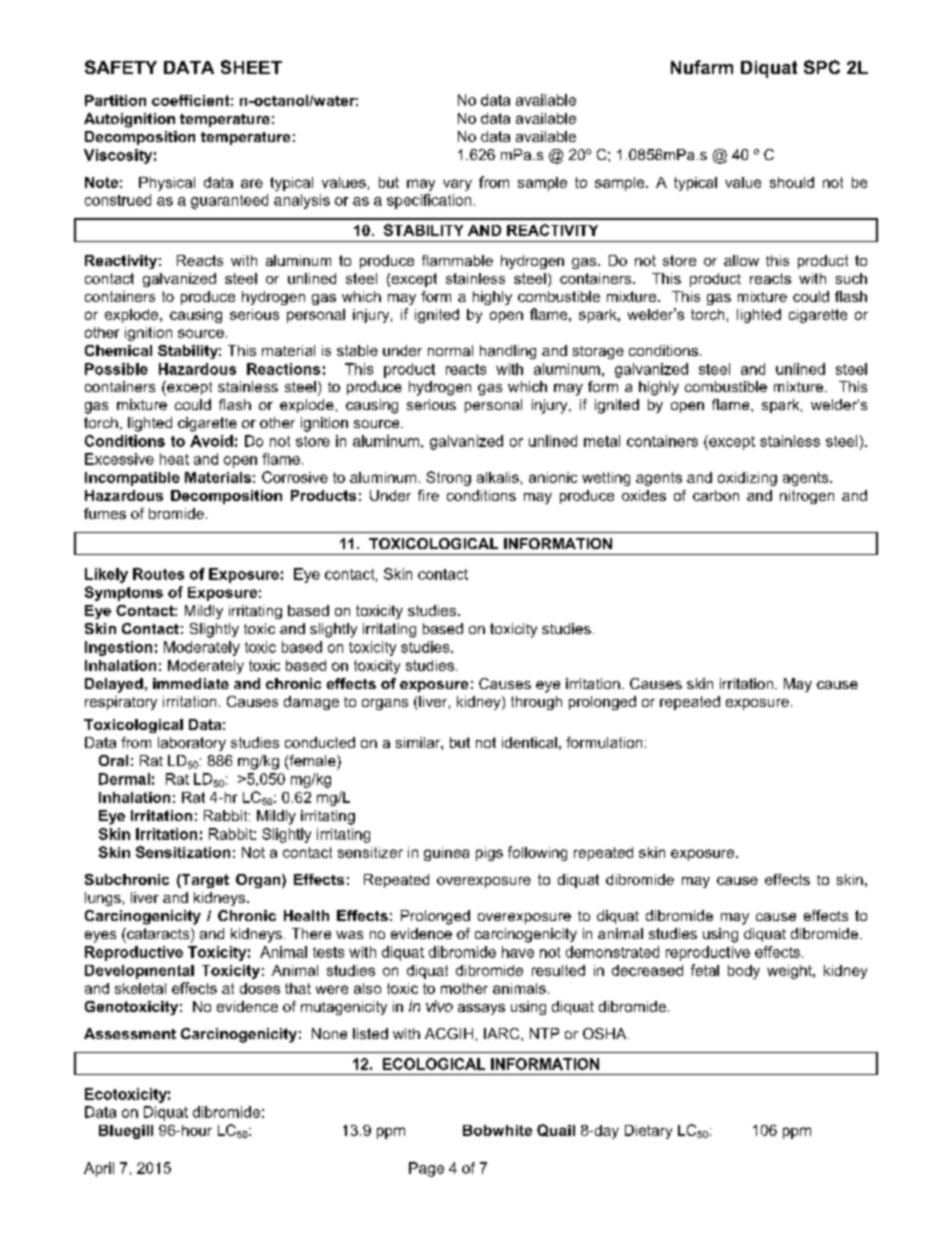 This page has width=952, height=1233. I want to click on normal, so click(450, 350).
